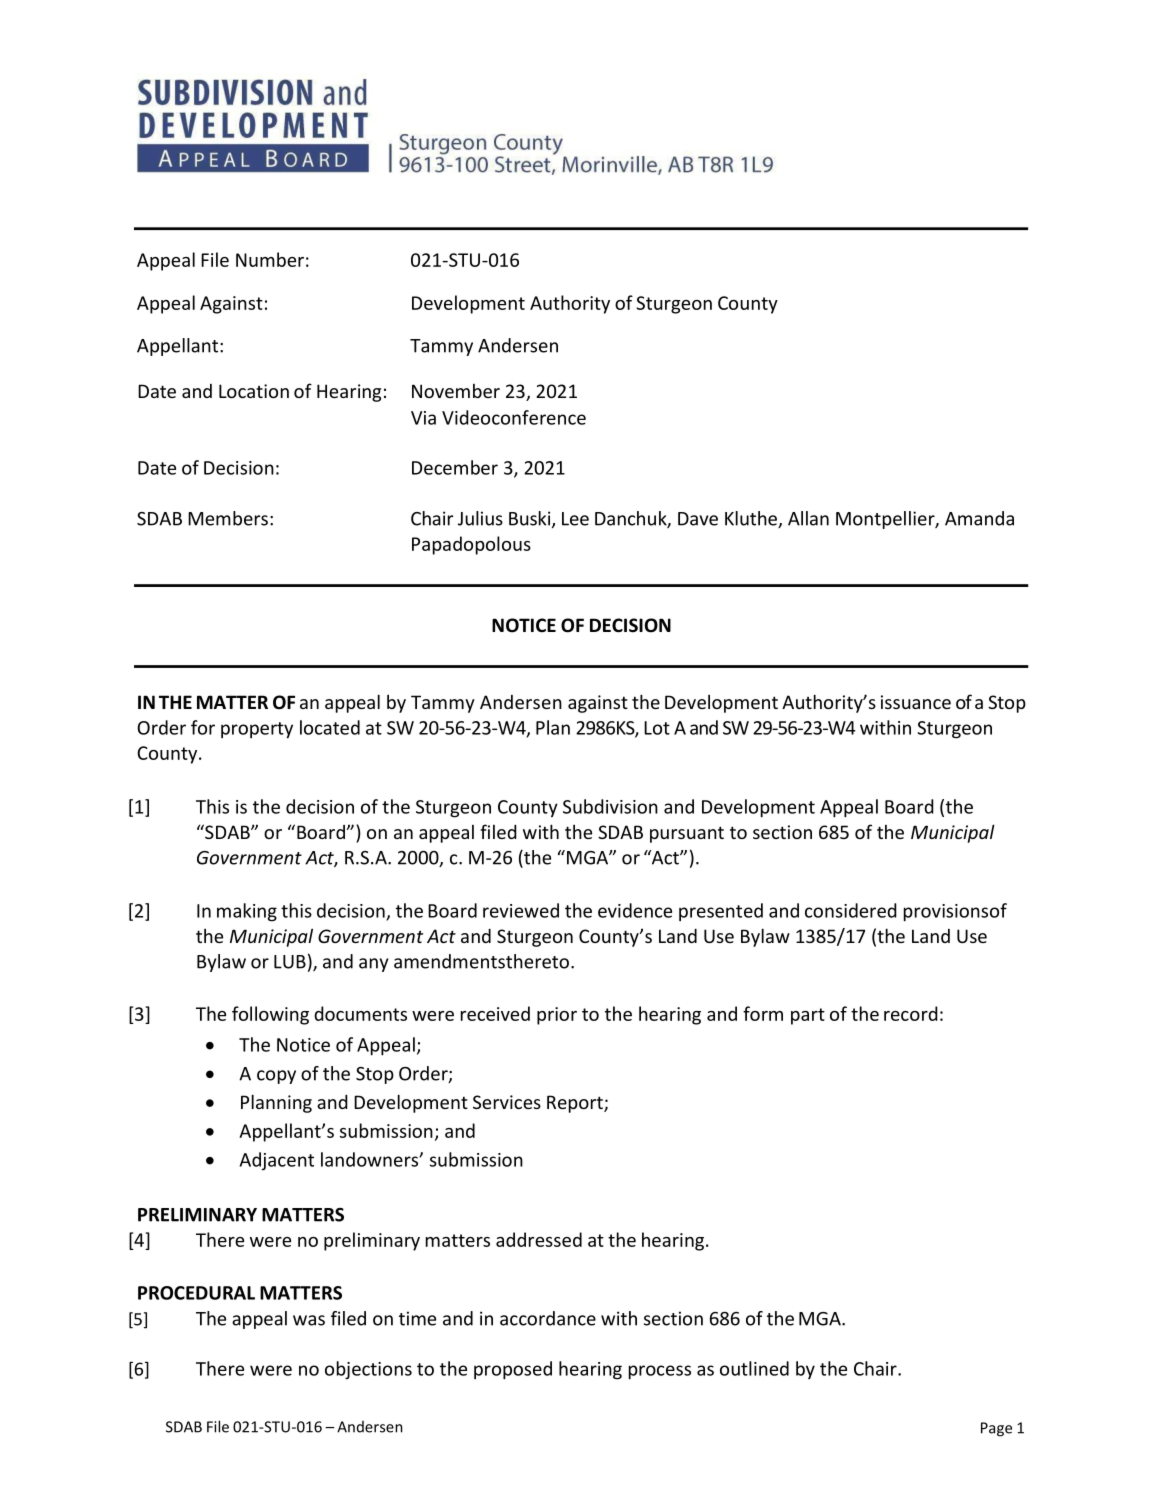 The width and height of the page is (1162, 1503). What do you see at coordinates (808, 518) in the page?
I see `Allan` at bounding box center [808, 518].
